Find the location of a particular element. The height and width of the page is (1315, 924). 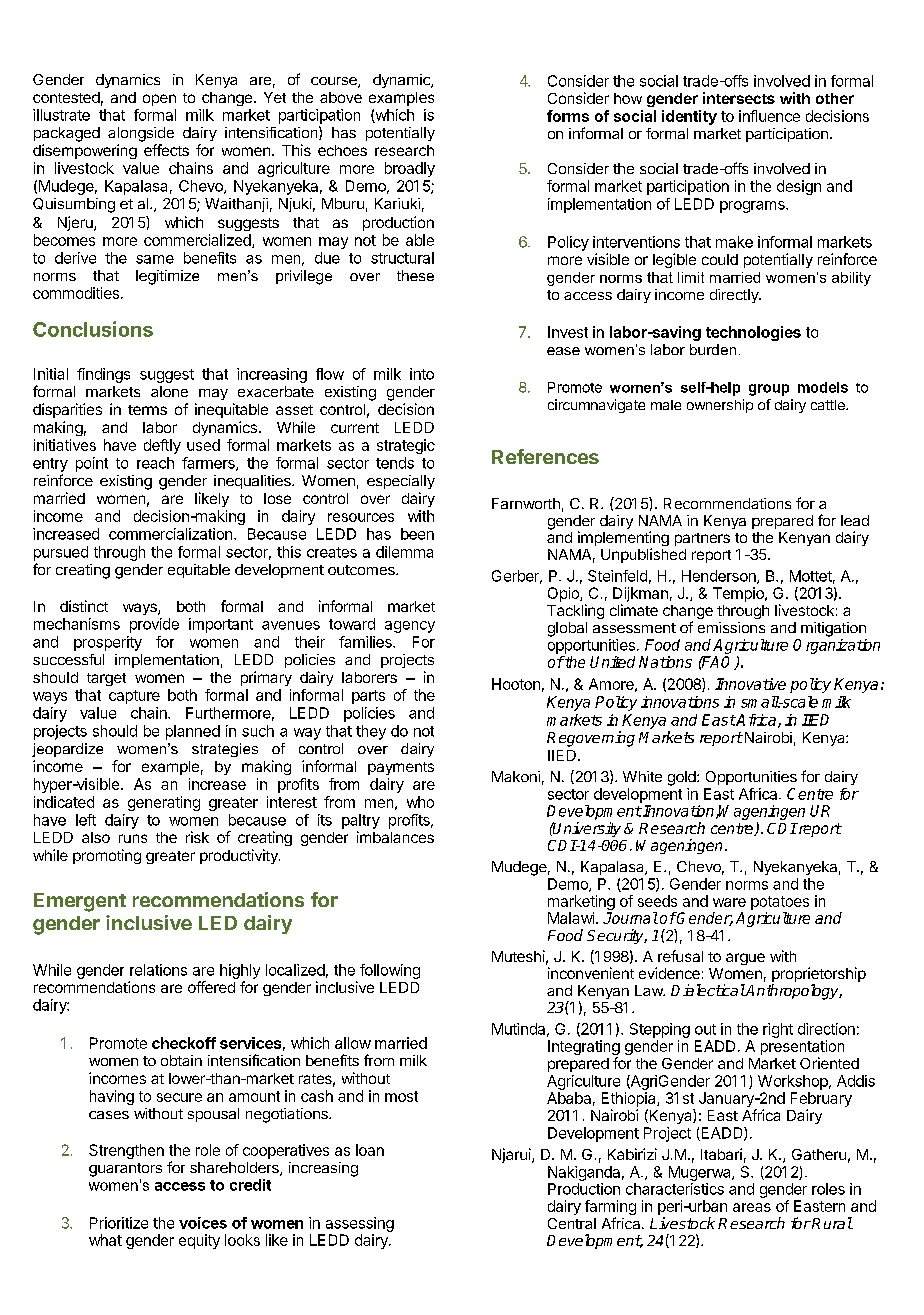

especially is located at coordinates (401, 482).
